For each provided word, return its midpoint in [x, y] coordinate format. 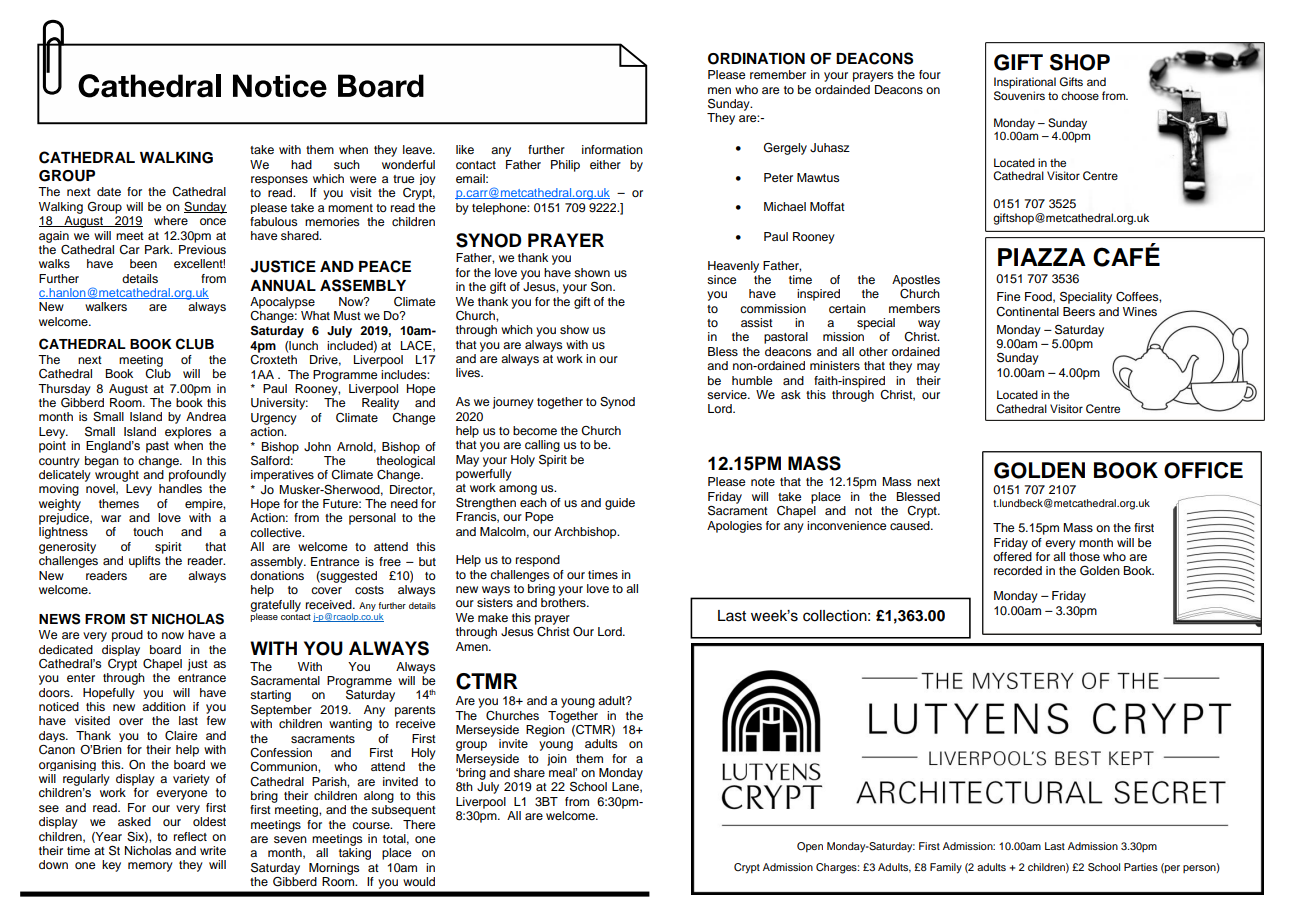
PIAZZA [1042, 257]
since [722, 279]
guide [620, 504]
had [301, 164]
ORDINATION [756, 59]
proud [127, 636]
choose [1080, 95]
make [493, 617]
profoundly [197, 476]
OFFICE [1203, 470]
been [143, 263]
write [213, 850]
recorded [1018, 570]
